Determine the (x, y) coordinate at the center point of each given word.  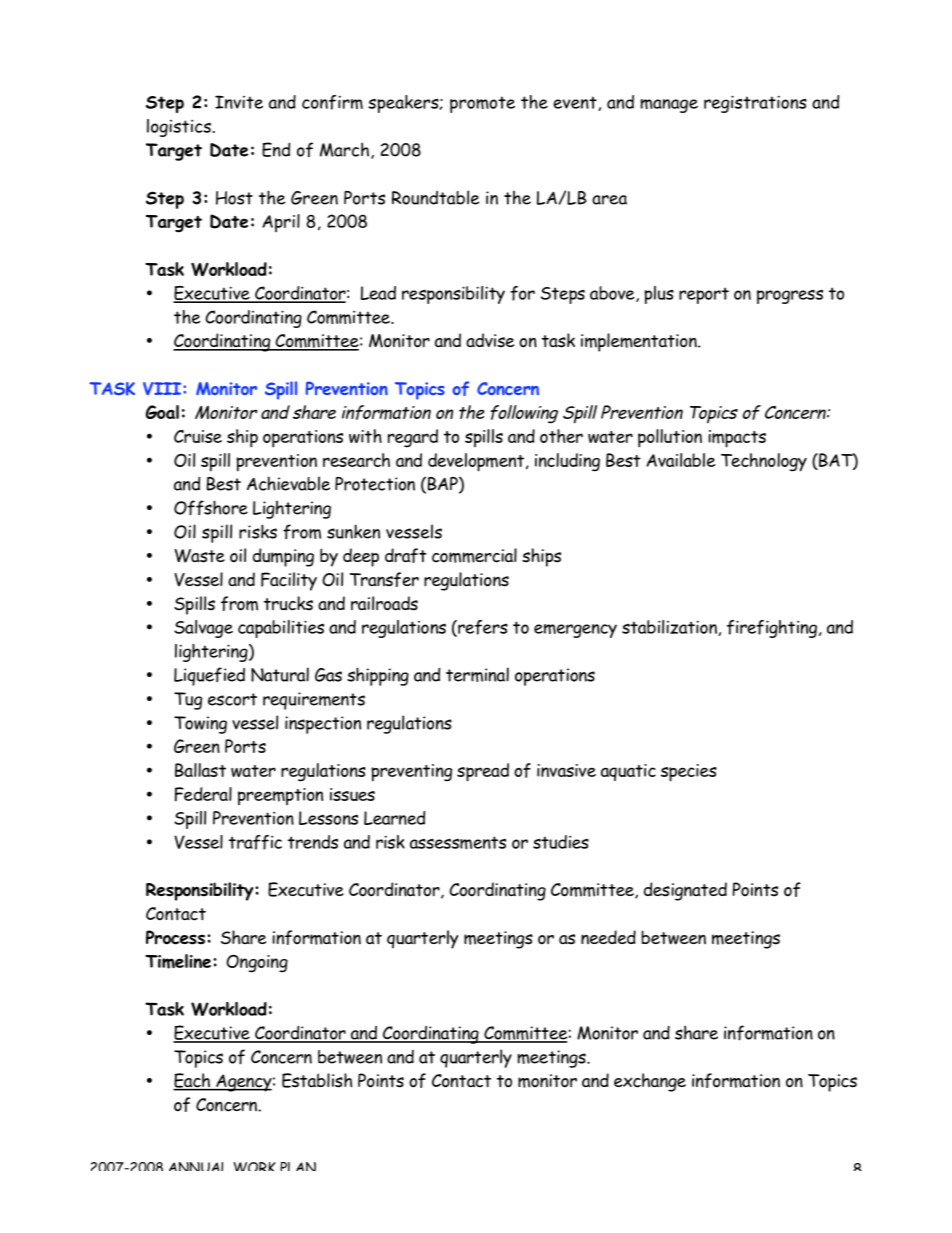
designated (685, 891)
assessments (458, 842)
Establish (317, 1080)
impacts (737, 439)
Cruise (198, 436)
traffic (255, 842)
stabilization (670, 628)
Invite (239, 102)
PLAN (298, 1166)
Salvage (203, 629)
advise (490, 340)
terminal (477, 674)
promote (482, 104)
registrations (755, 104)
